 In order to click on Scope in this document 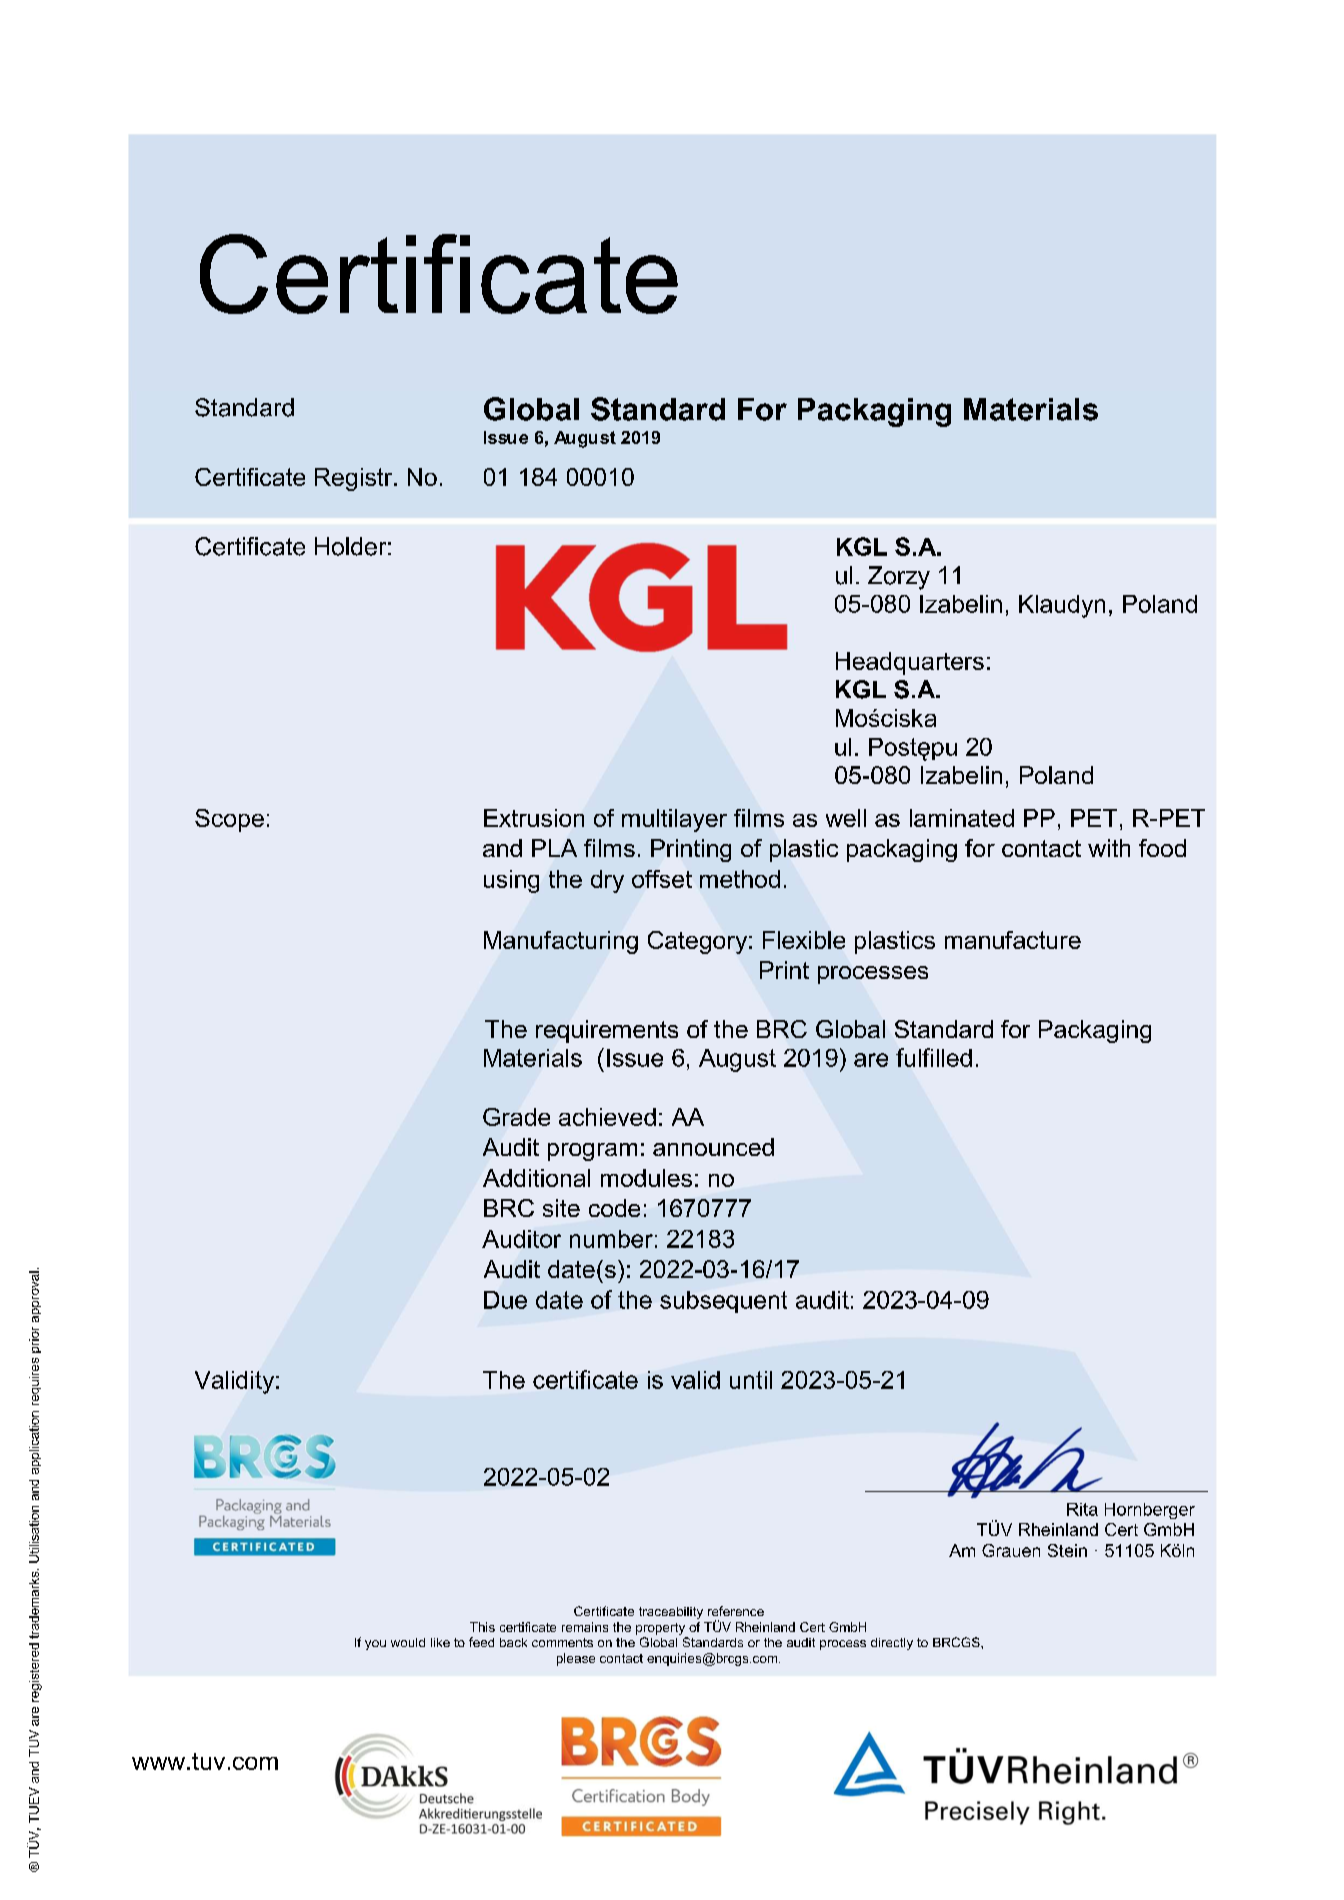, I will do `click(229, 820)`.
